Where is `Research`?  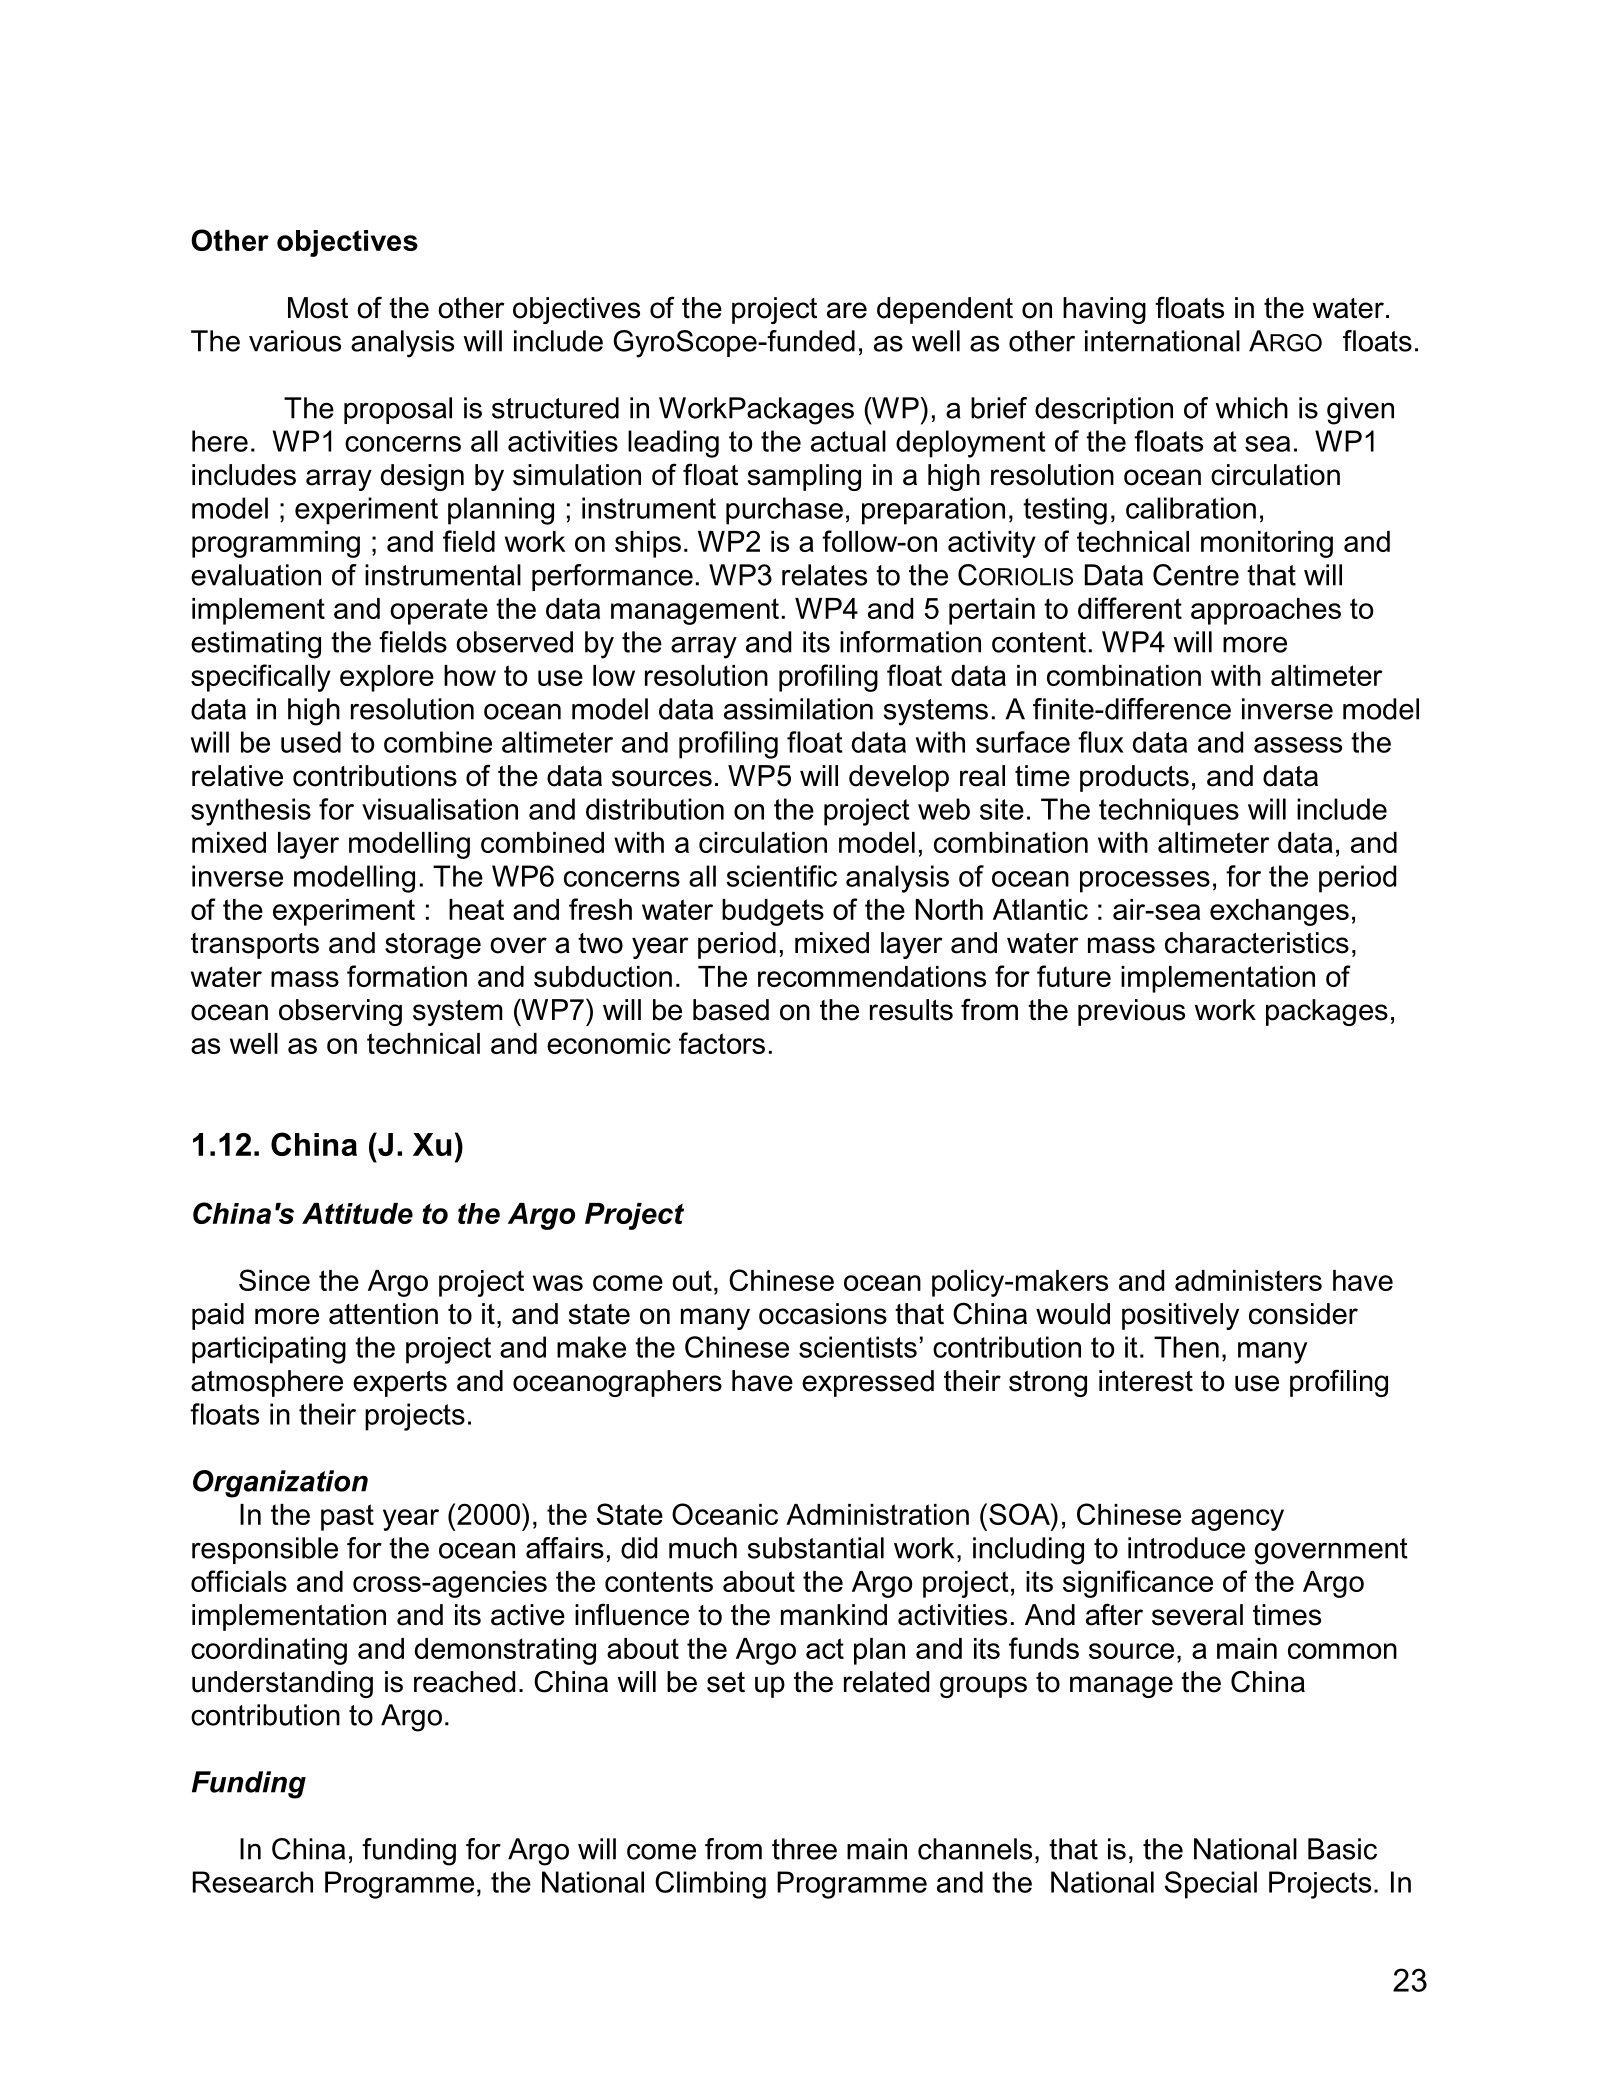
Research is located at coordinates (253, 1882).
